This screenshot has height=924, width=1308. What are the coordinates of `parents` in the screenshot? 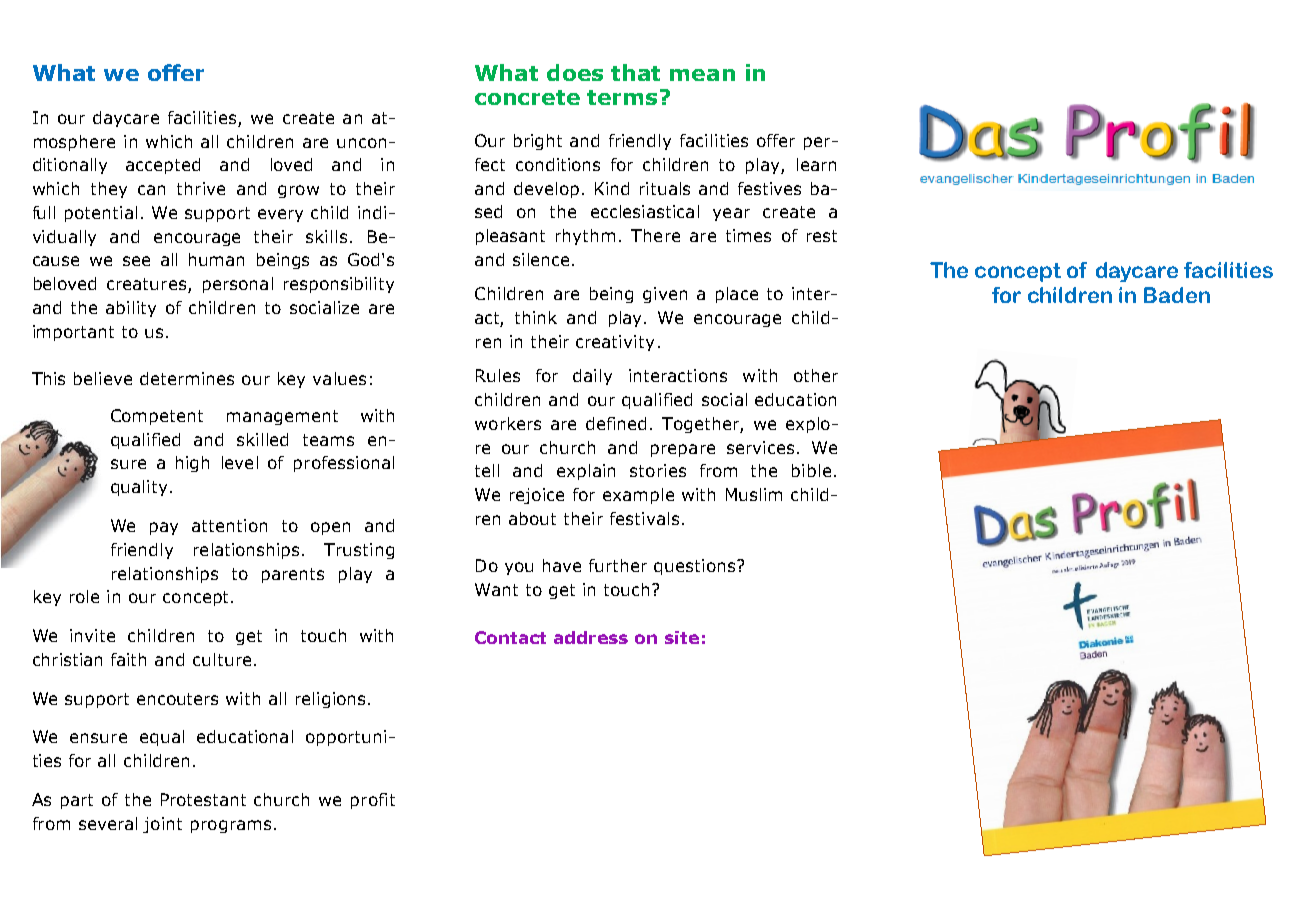 It's located at (293, 575).
